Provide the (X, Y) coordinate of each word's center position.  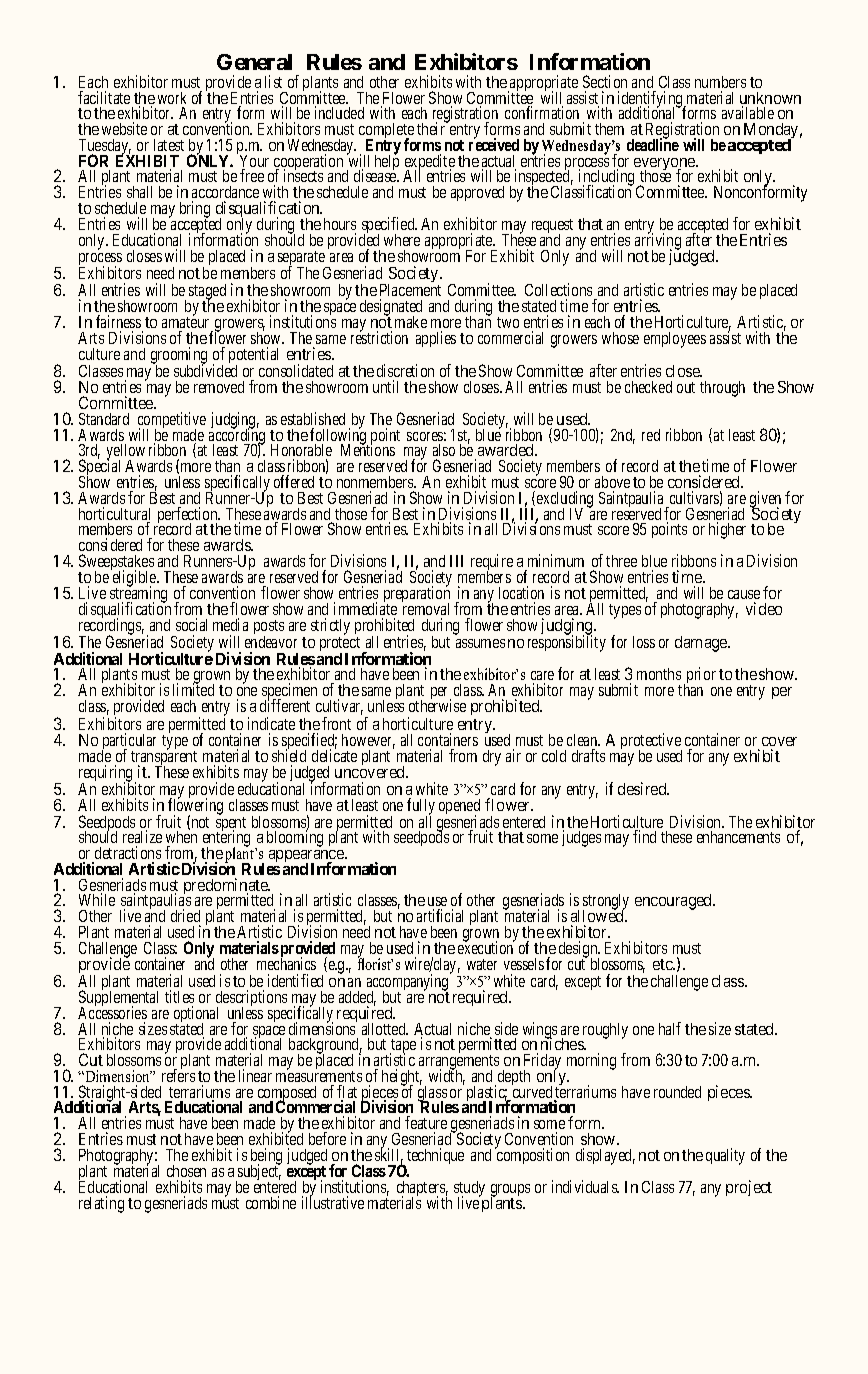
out (686, 387)
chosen (186, 1171)
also (444, 450)
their (432, 128)
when (181, 839)
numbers (720, 82)
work (172, 98)
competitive (172, 421)
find (644, 836)
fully (421, 808)
